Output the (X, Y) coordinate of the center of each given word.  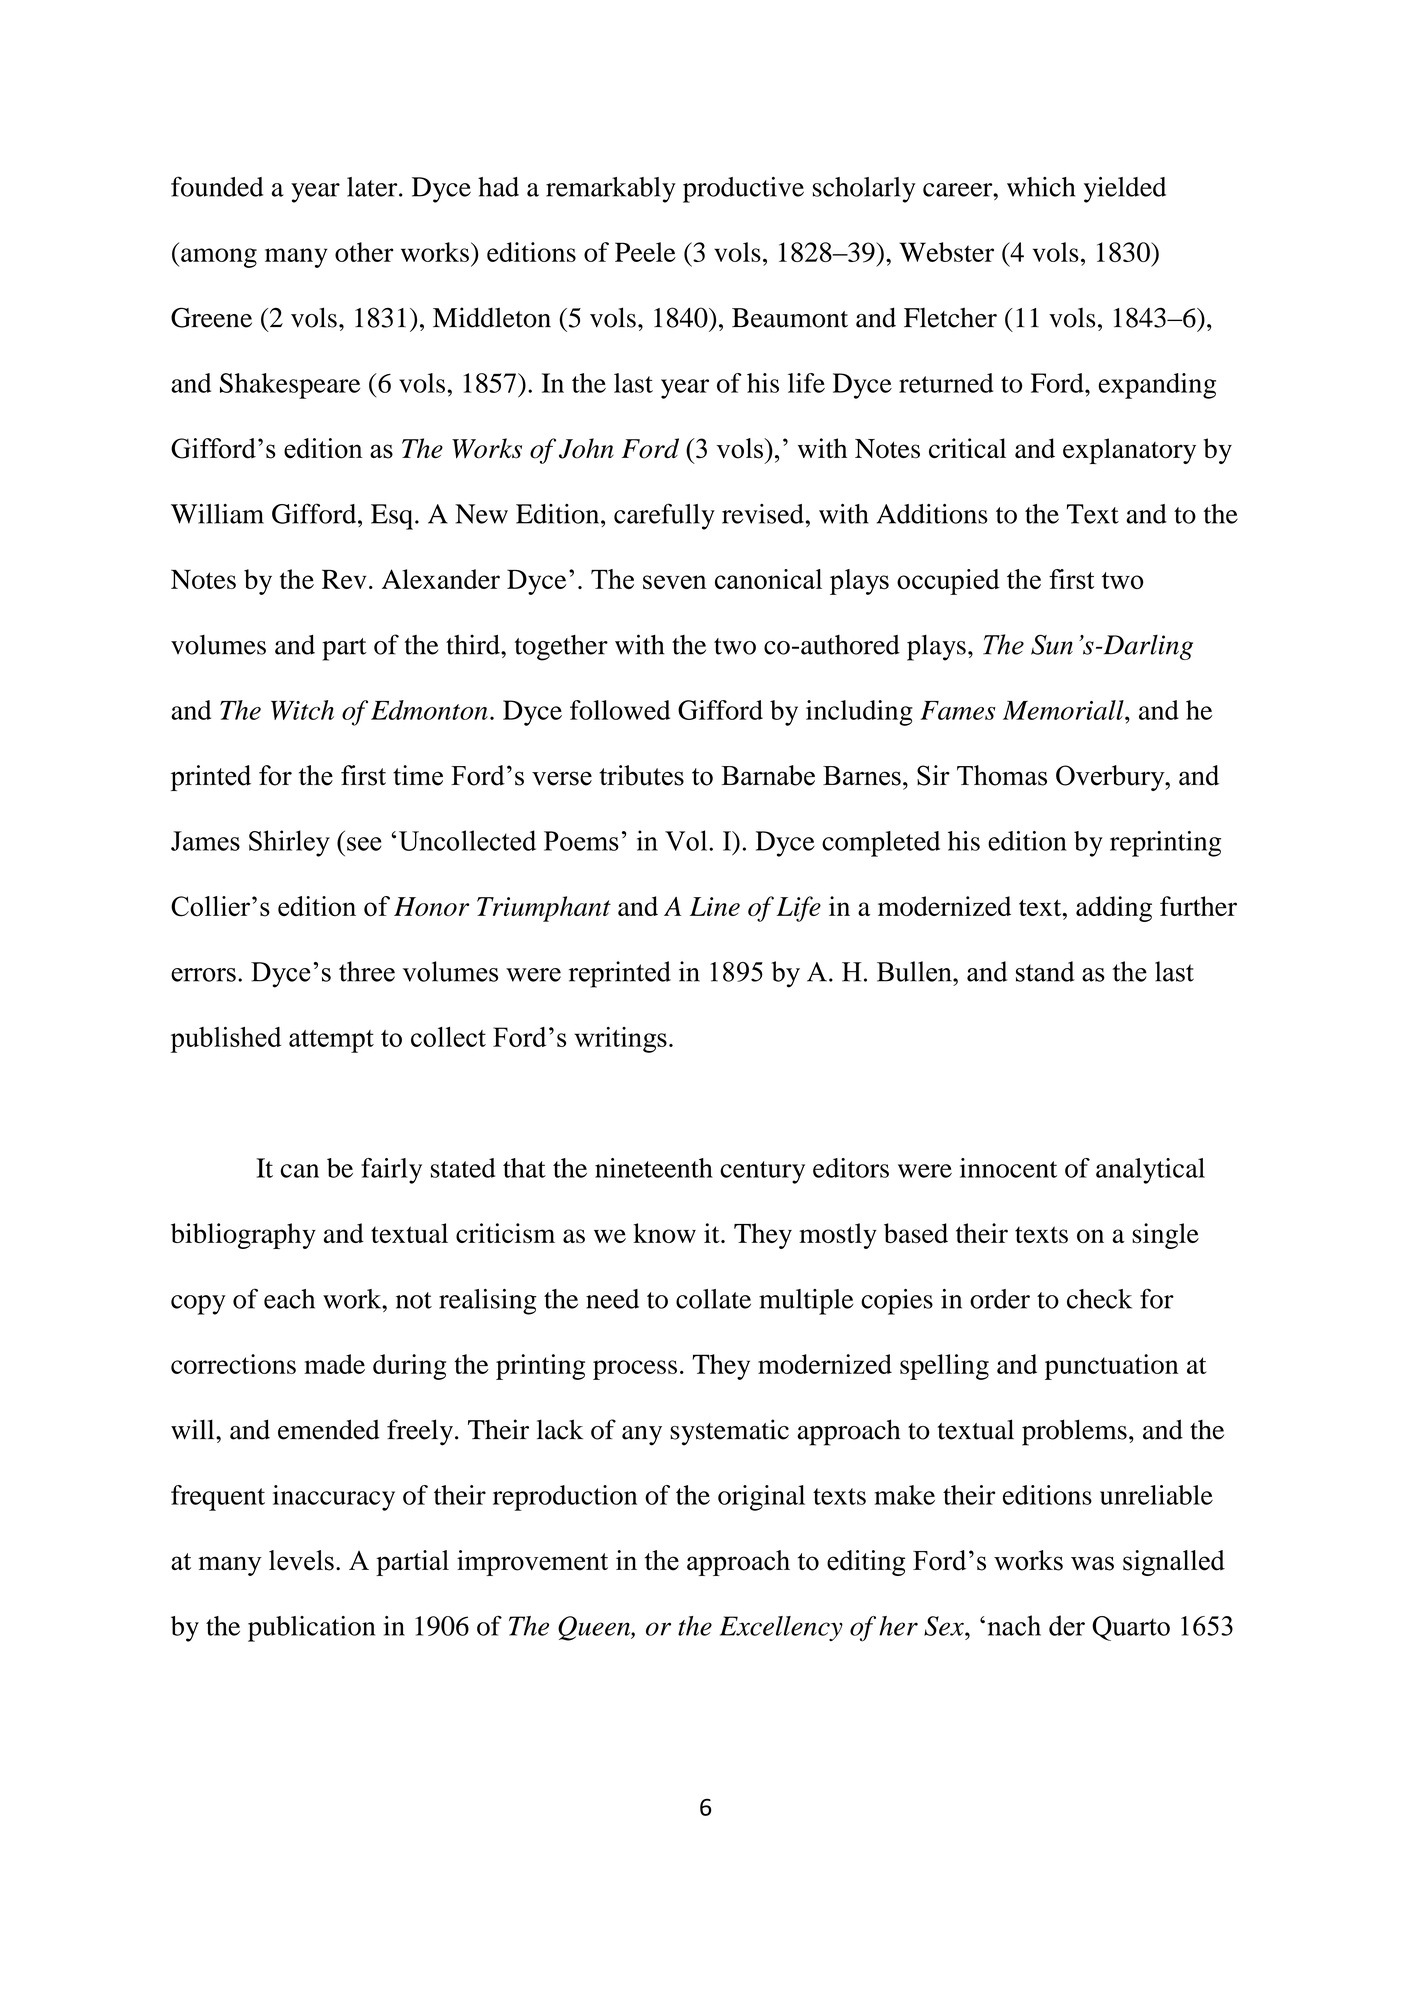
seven (675, 582)
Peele (645, 252)
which (1041, 187)
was (1092, 1563)
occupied (948, 582)
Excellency (781, 1628)
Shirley (289, 843)
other (364, 252)
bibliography (243, 1236)
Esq (392, 517)
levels (301, 1560)
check (1099, 1299)
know (664, 1233)
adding (1114, 909)
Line (715, 906)
